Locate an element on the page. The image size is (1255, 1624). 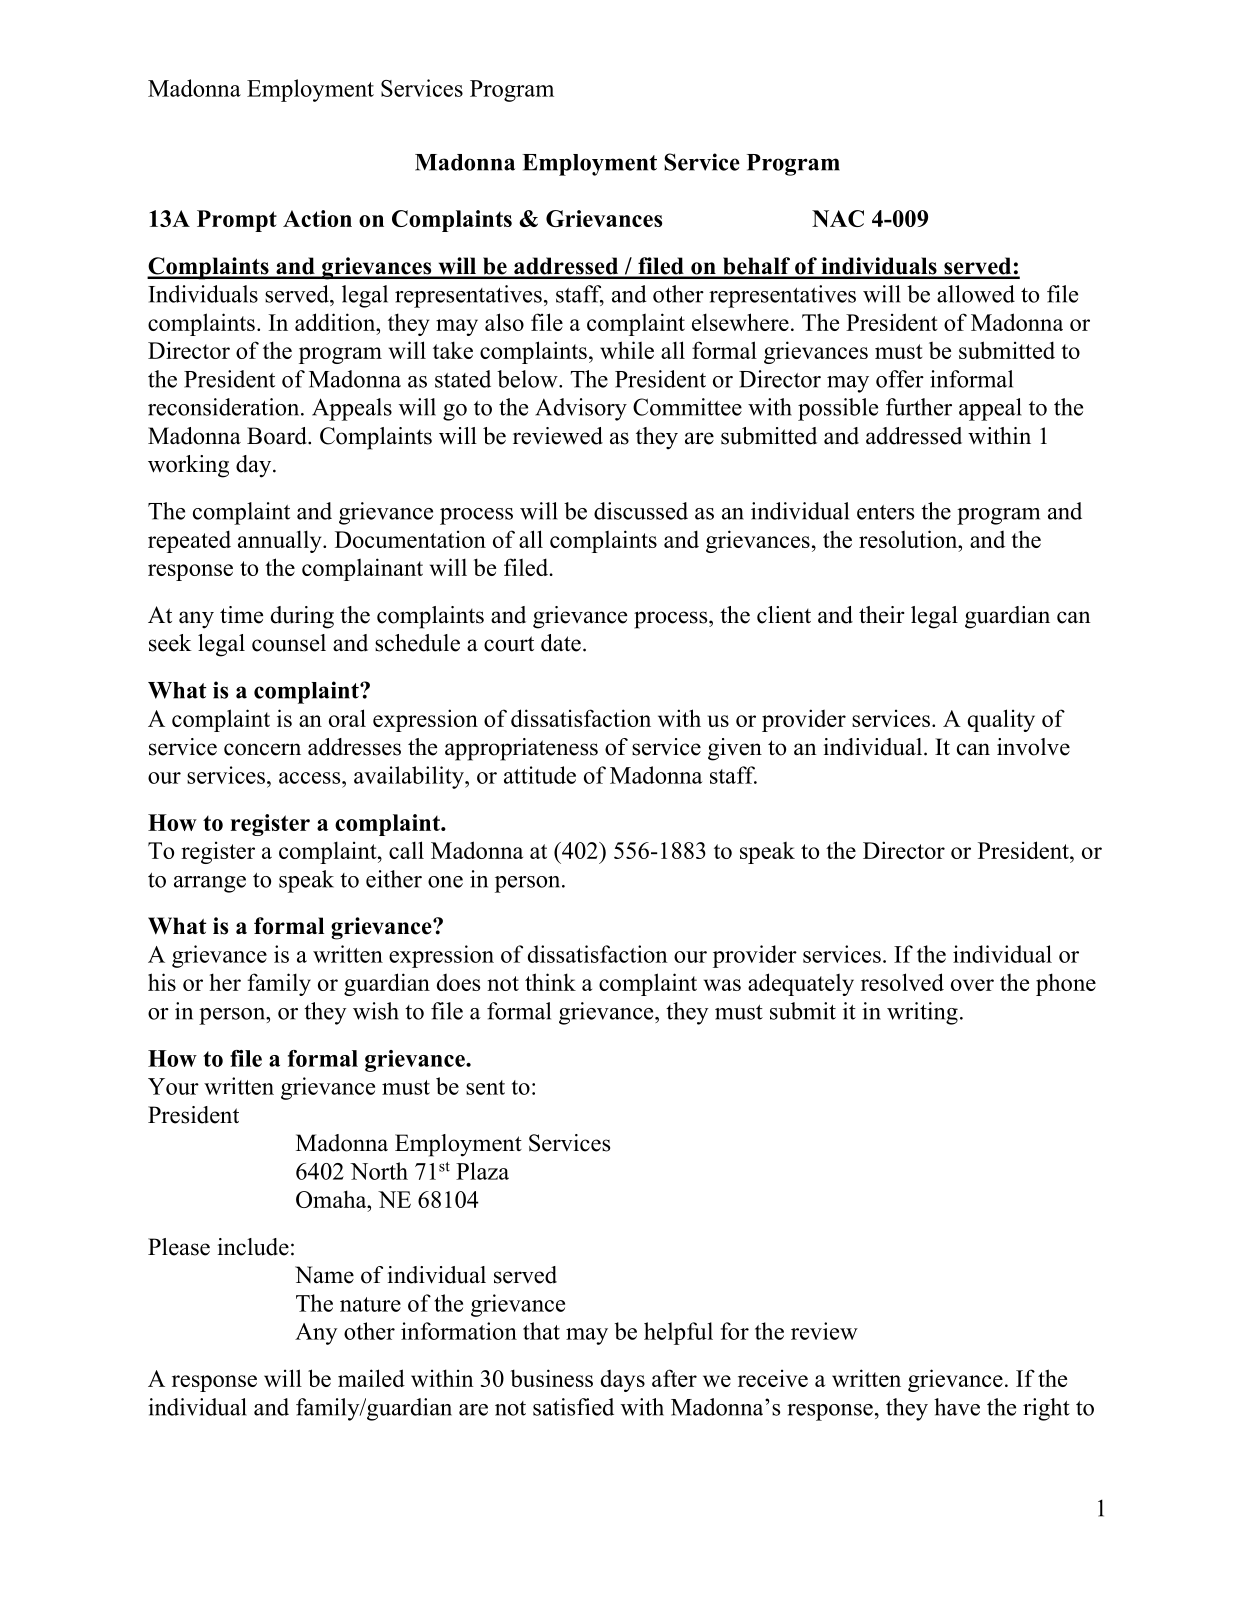
concern is located at coordinates (262, 749).
